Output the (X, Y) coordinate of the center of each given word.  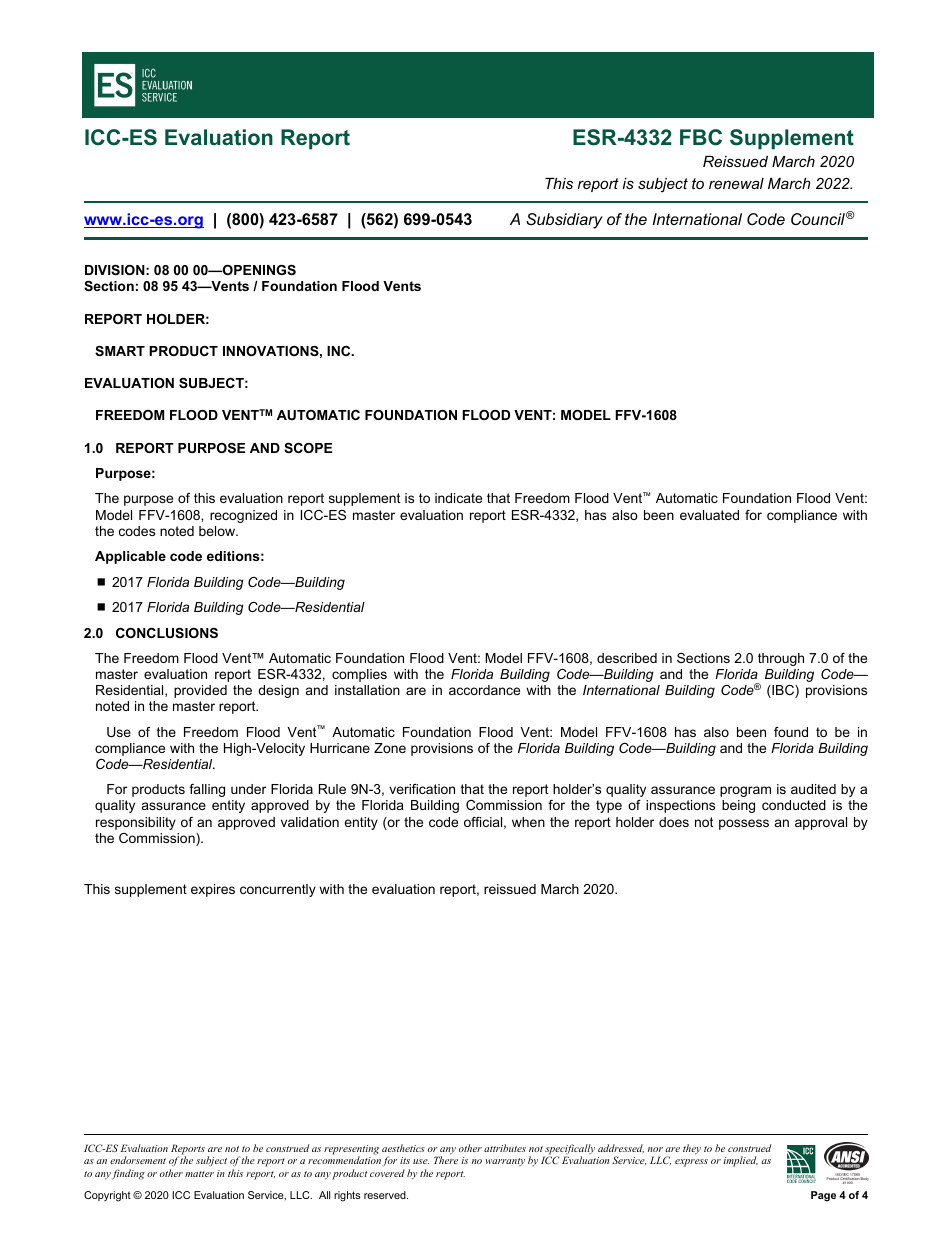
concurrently (278, 890)
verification (422, 789)
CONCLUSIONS (167, 633)
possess (744, 824)
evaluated (709, 515)
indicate (458, 498)
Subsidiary (564, 221)
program (745, 791)
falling (207, 790)
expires (213, 890)
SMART (120, 351)
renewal (736, 183)
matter (199, 1174)
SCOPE (308, 448)
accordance (484, 690)
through (781, 659)
